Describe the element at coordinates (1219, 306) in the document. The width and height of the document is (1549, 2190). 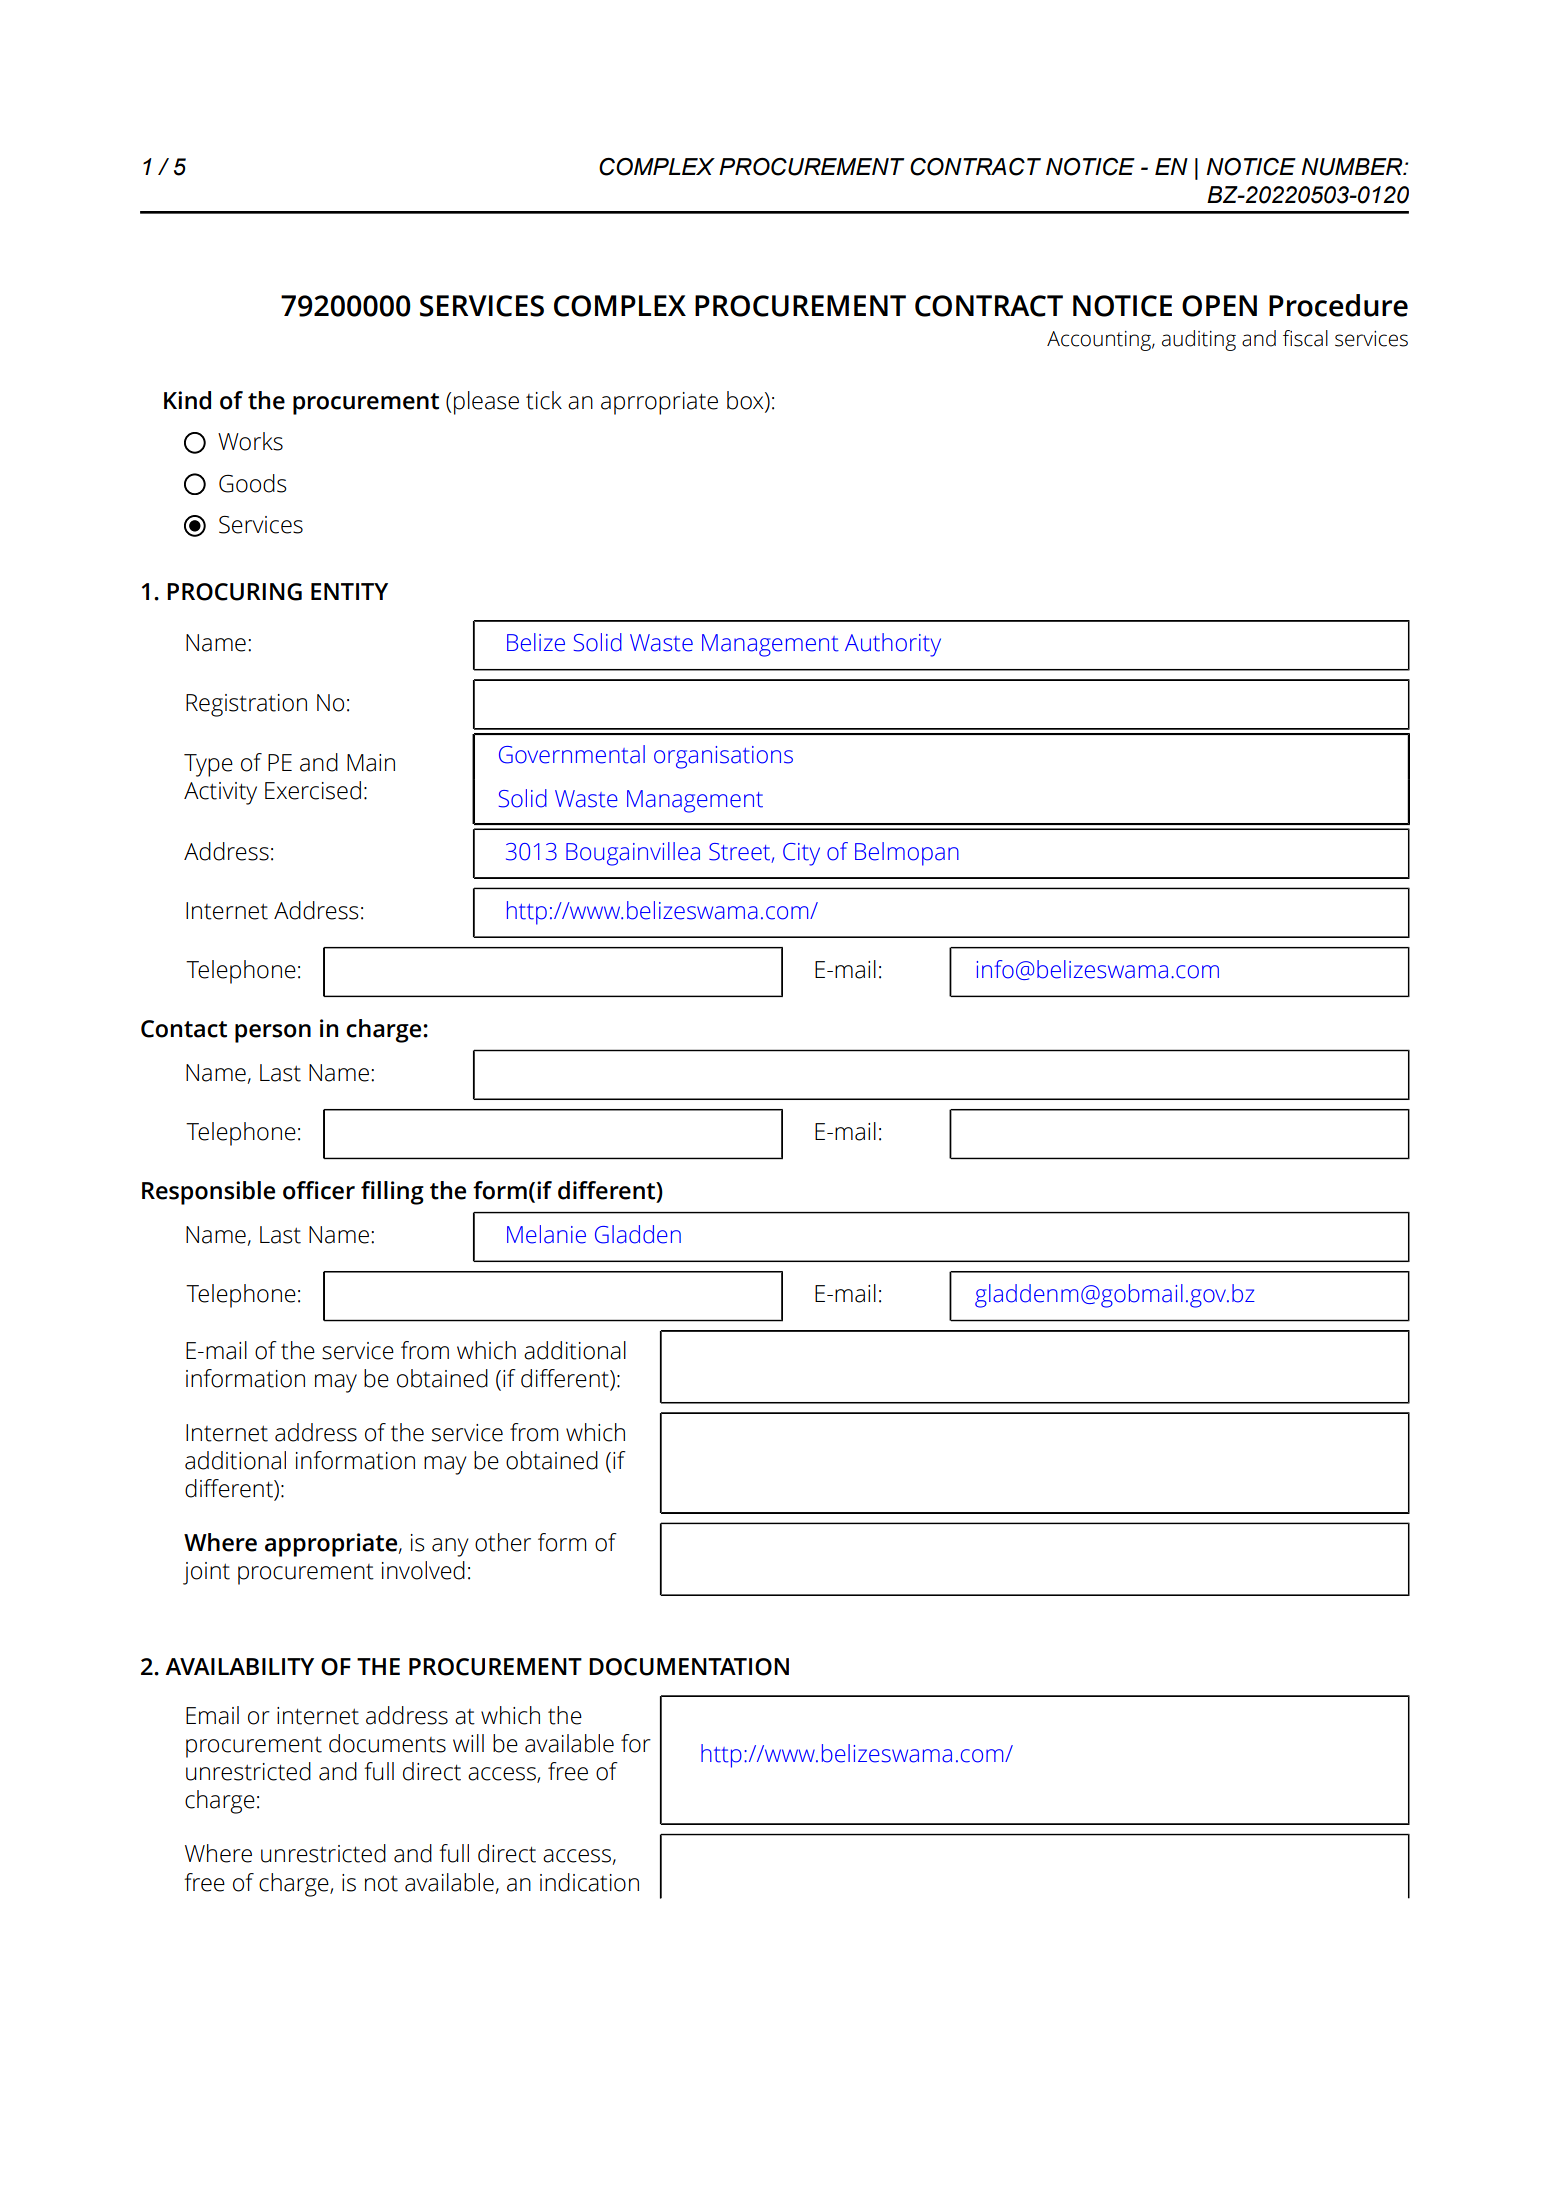
I see `OPEN` at that location.
